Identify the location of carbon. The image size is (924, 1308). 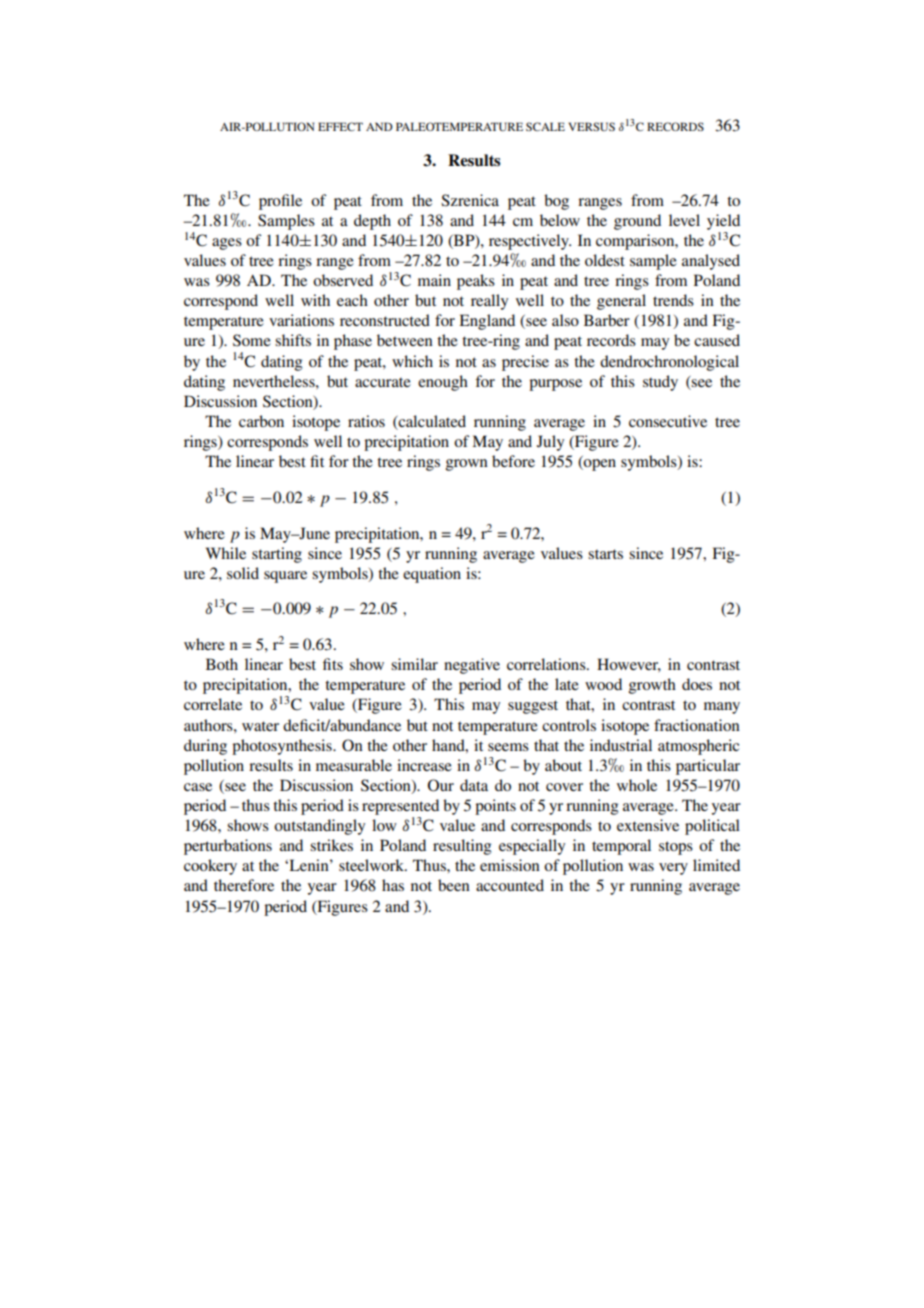
(261, 421).
